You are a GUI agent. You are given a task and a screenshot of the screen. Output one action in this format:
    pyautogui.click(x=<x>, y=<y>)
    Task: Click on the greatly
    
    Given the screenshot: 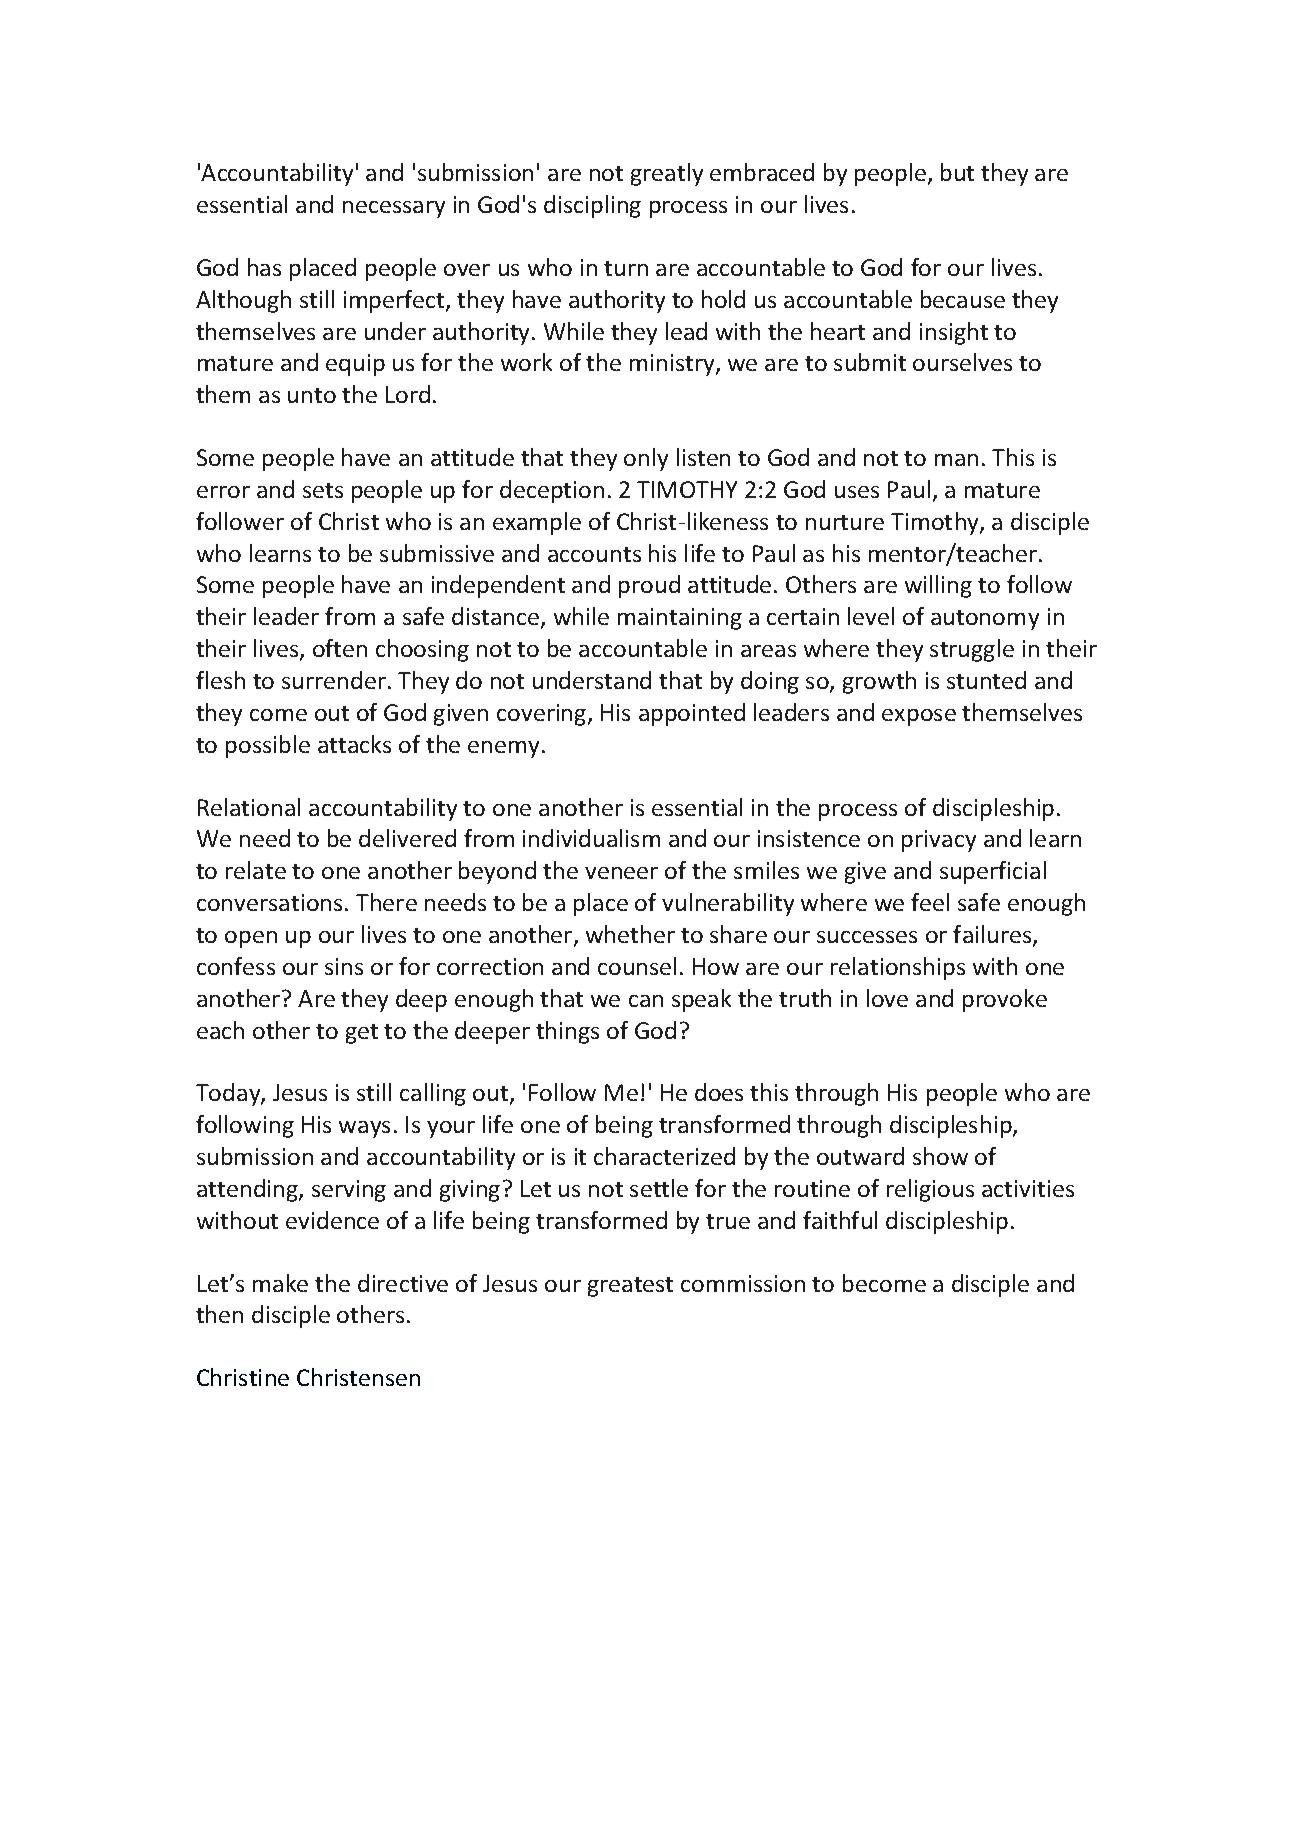 What is the action you would take?
    pyautogui.click(x=667, y=174)
